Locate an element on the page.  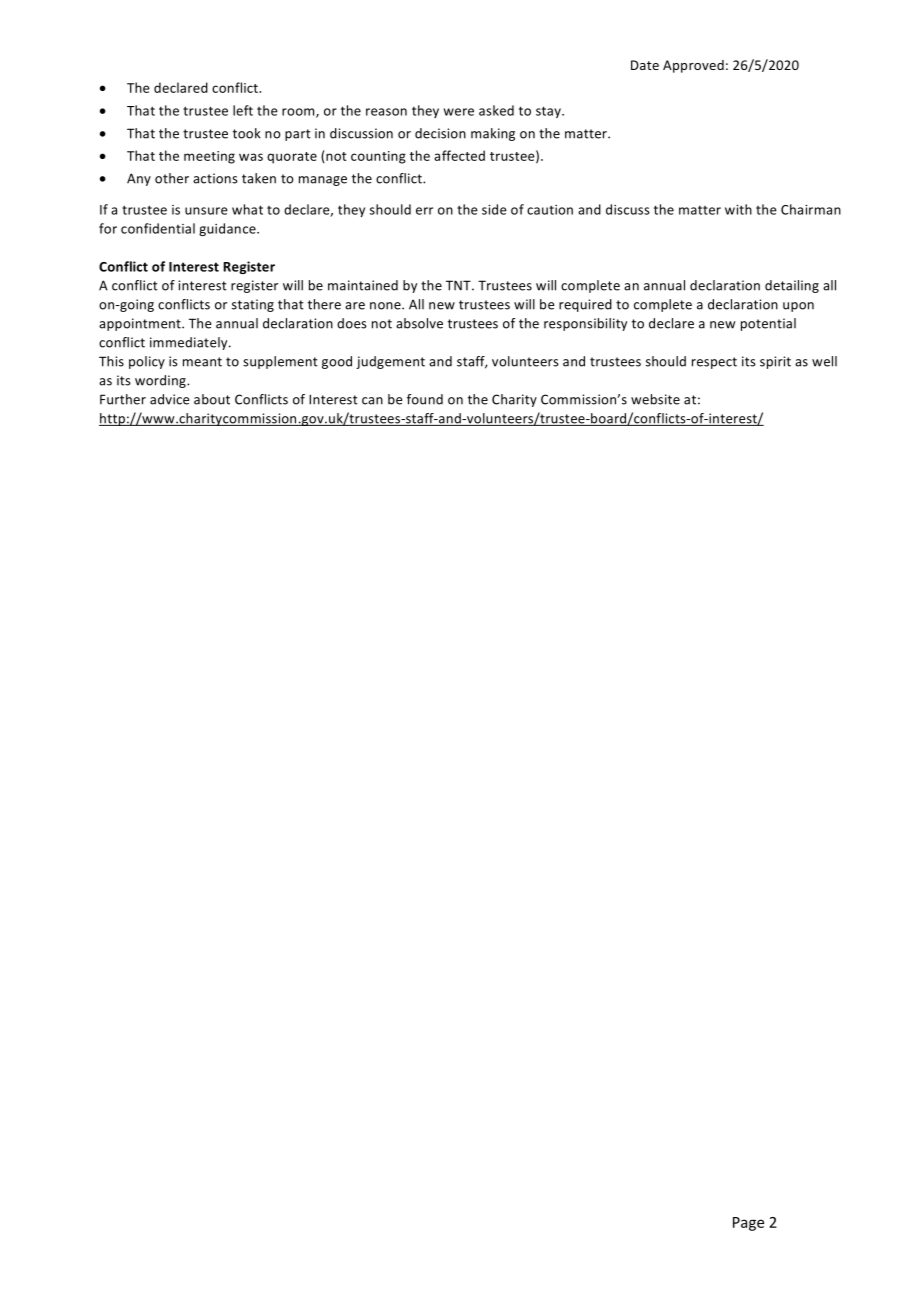
Page is located at coordinates (748, 1224).
